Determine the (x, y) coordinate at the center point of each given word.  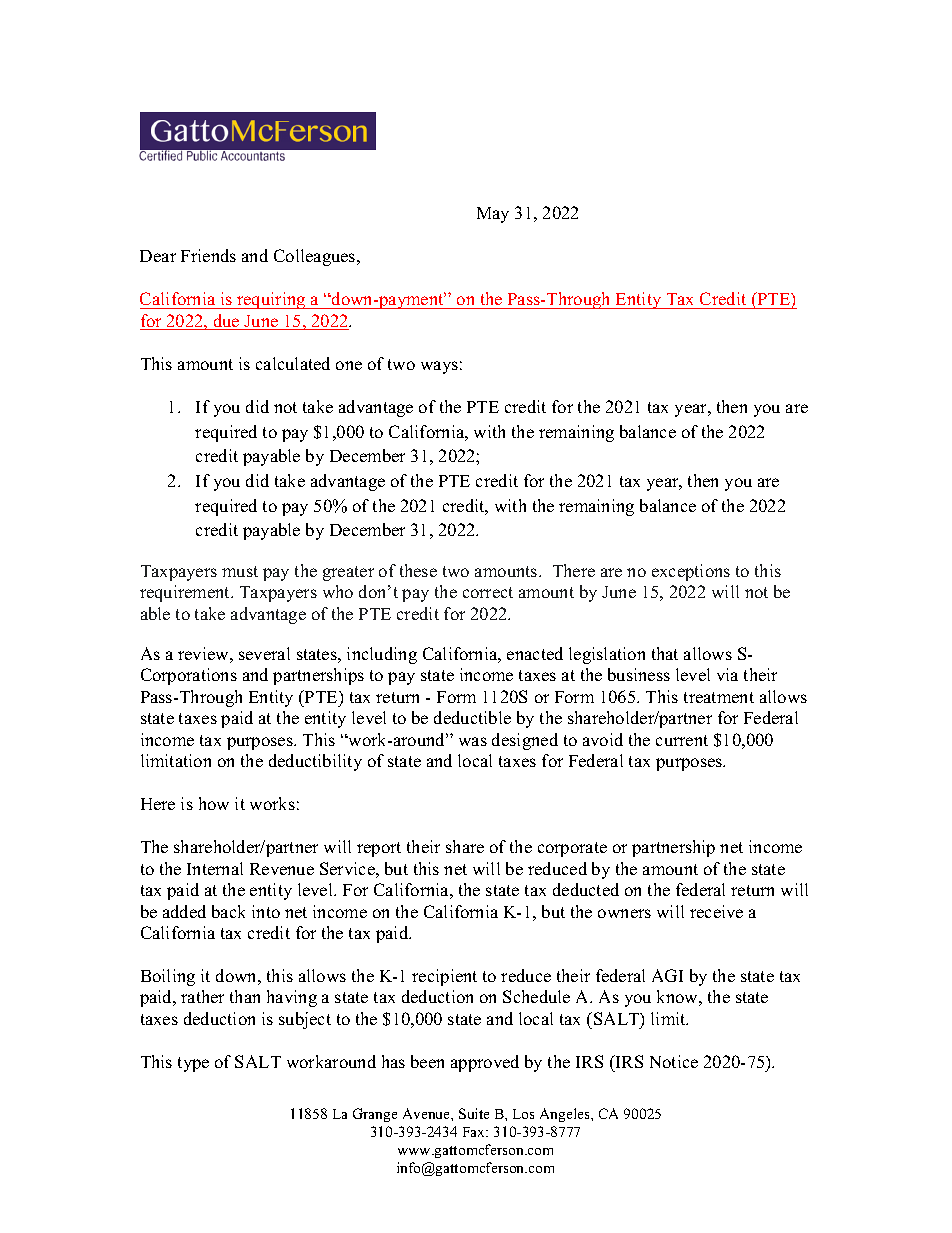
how (214, 803)
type (193, 1064)
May (493, 215)
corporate (572, 849)
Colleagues (316, 257)
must (240, 571)
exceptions (691, 572)
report (379, 849)
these (418, 570)
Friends (208, 255)
